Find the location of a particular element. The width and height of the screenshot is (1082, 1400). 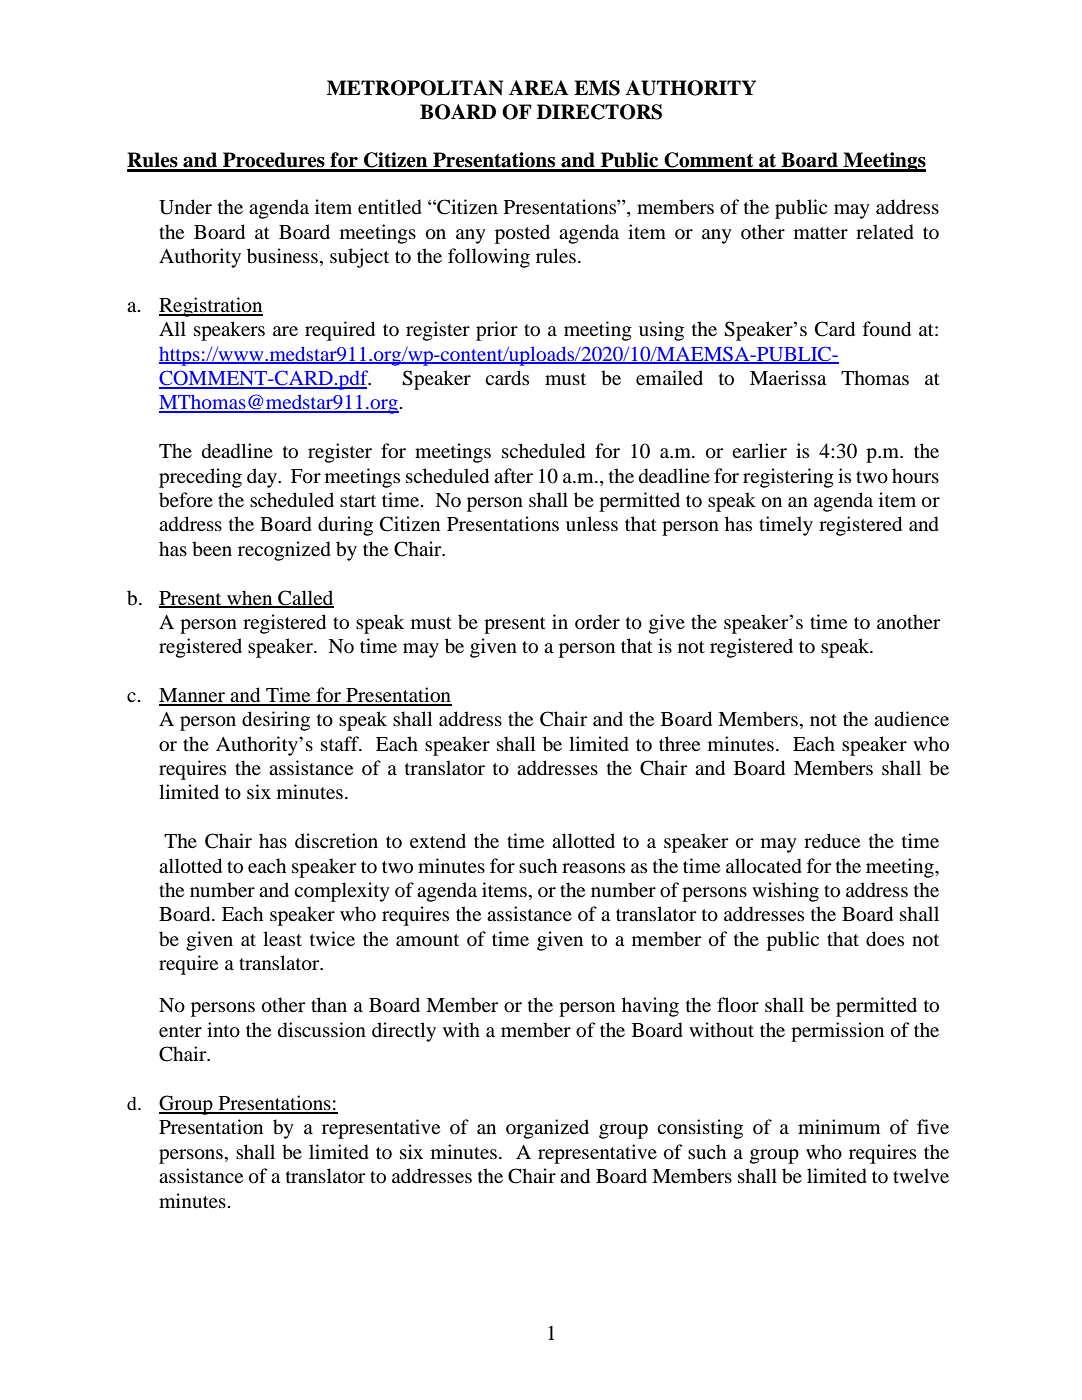

matter is located at coordinates (821, 233).
